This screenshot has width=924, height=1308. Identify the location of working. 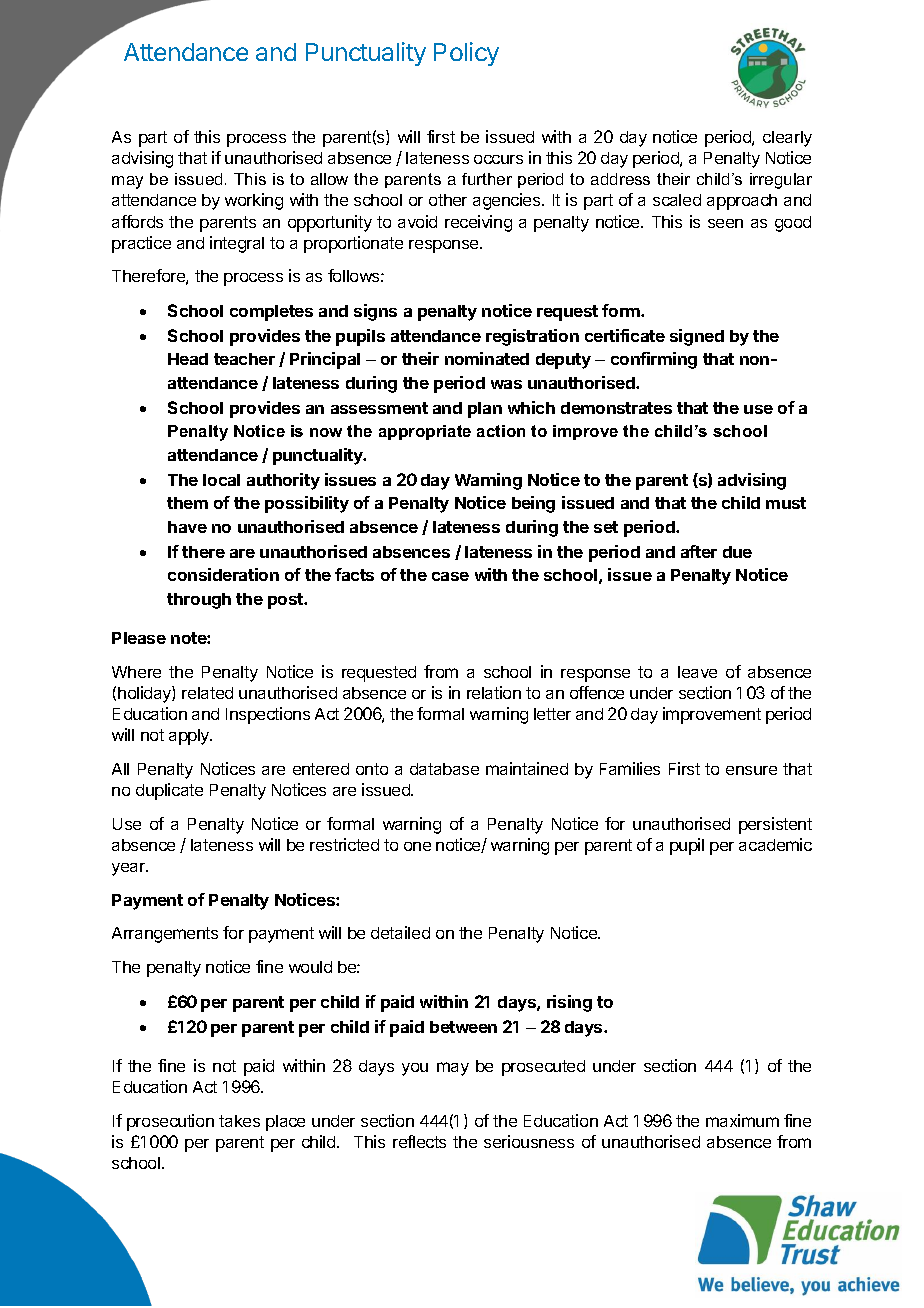
(254, 201).
